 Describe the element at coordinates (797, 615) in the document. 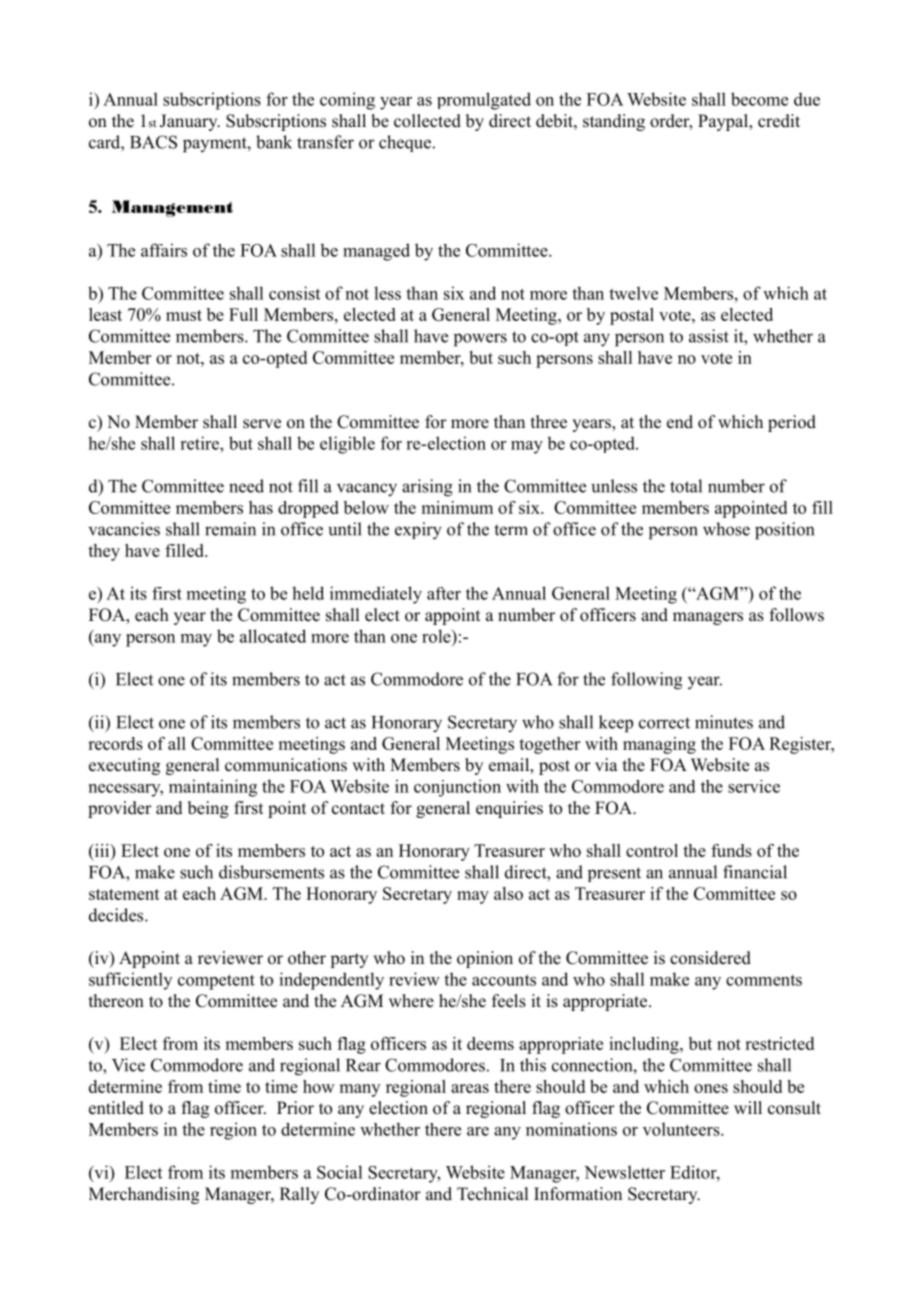

I see `follows` at that location.
